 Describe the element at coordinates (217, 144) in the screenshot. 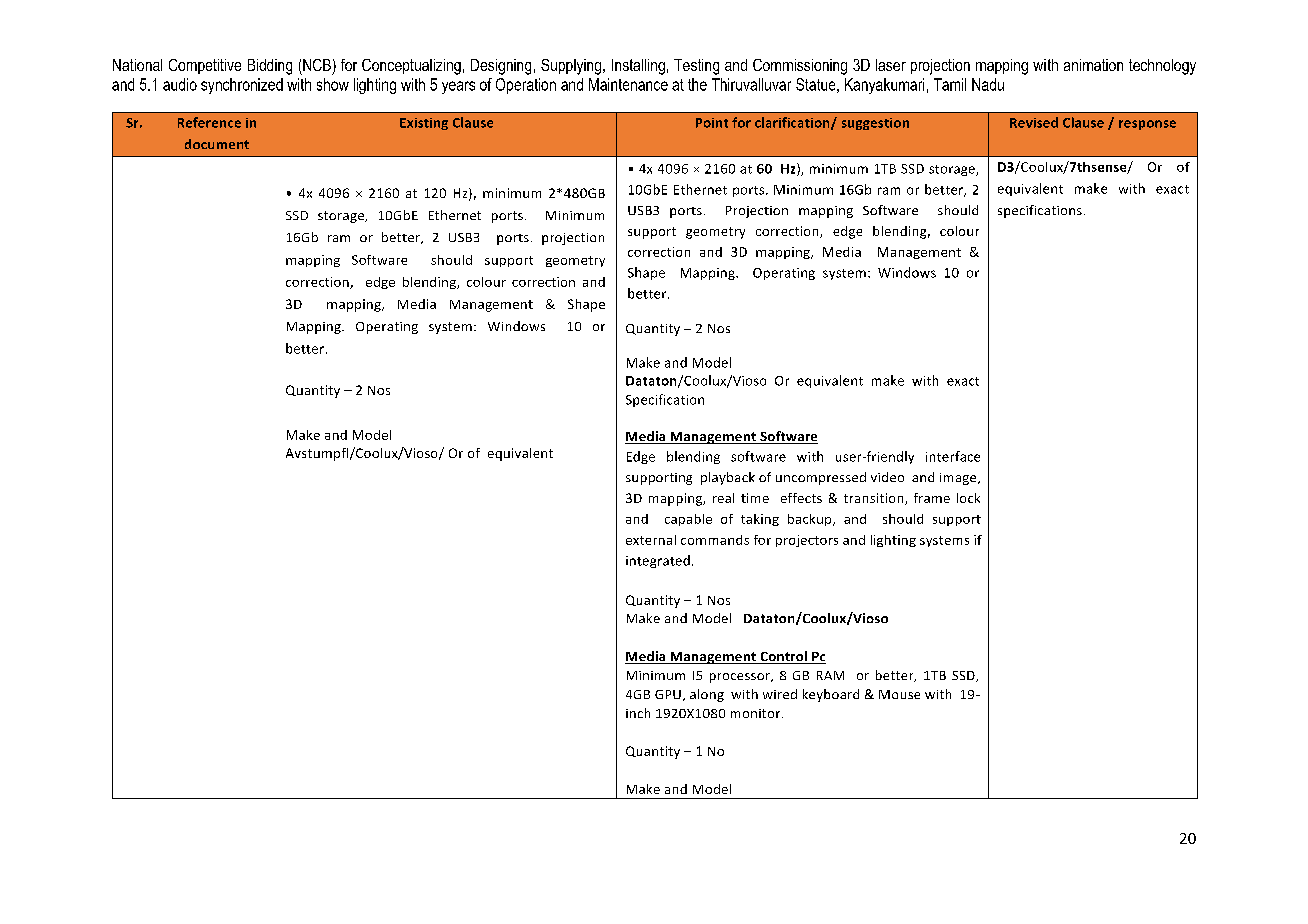

I see `document` at that location.
